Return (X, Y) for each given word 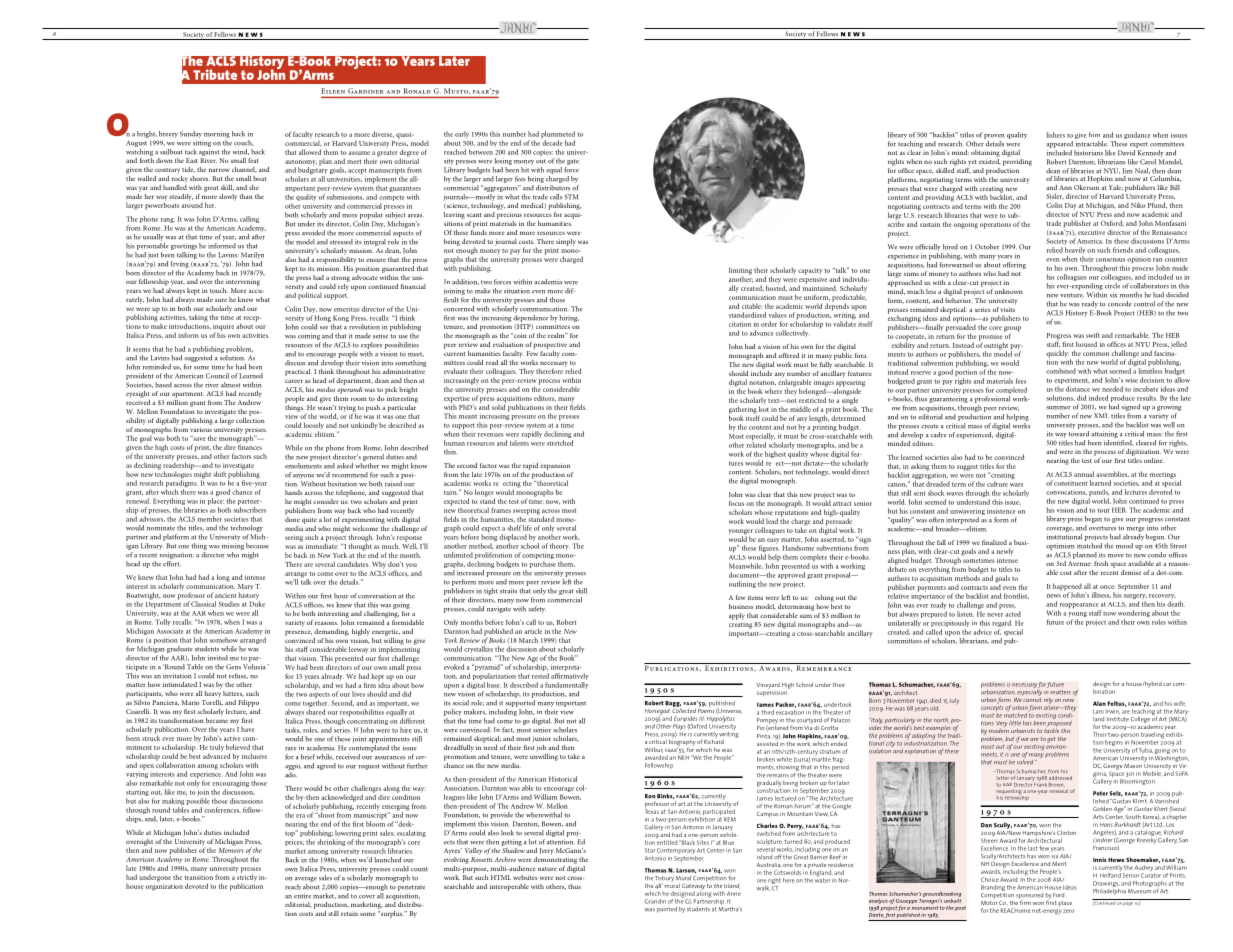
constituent (1070, 483)
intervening (243, 282)
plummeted (558, 136)
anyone (303, 476)
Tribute (215, 74)
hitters (233, 694)
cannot (1031, 698)
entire (302, 896)
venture (1072, 295)
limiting (740, 272)
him (1094, 134)
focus (736, 503)
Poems (706, 709)
